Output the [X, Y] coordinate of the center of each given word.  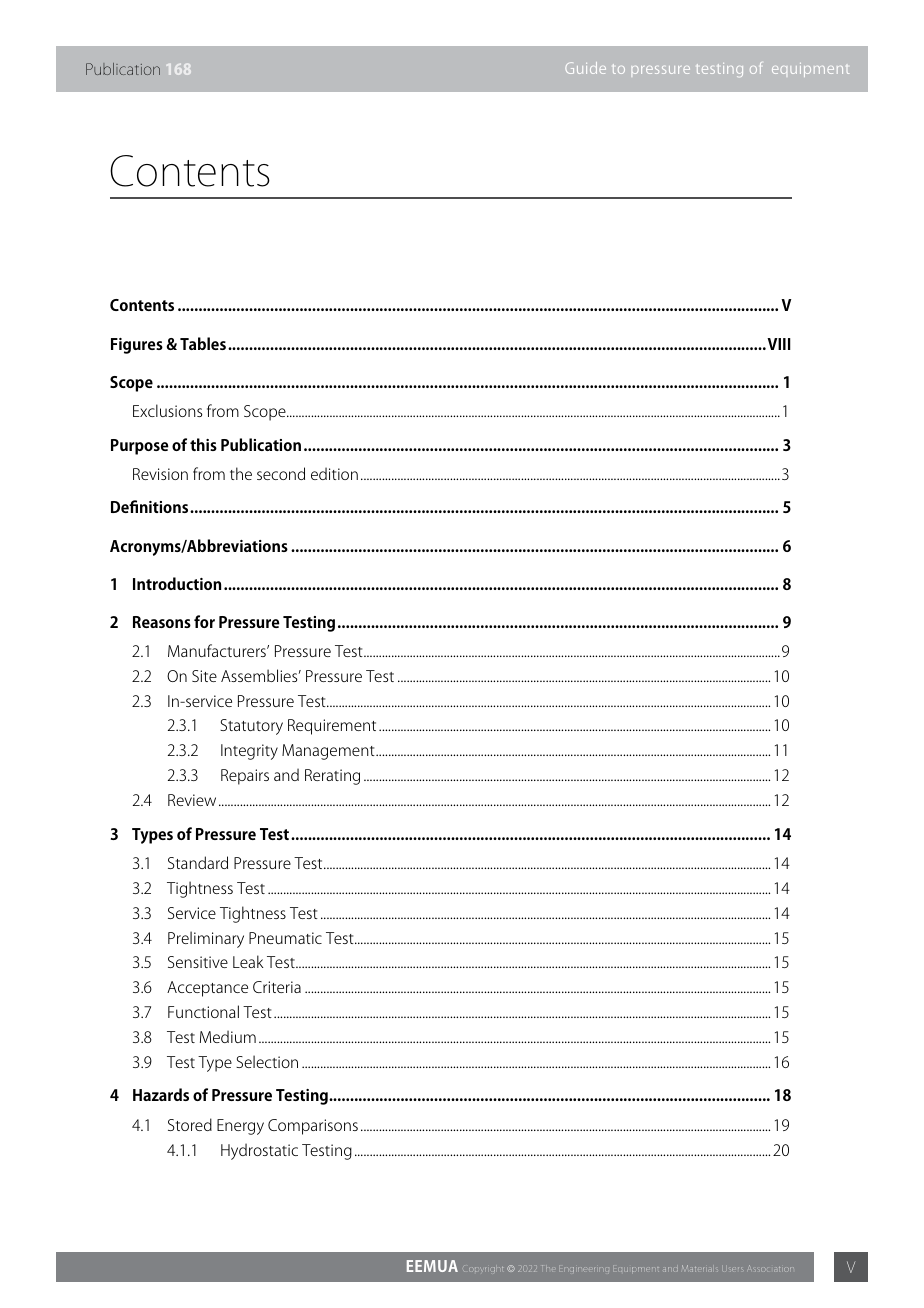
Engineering [584, 1269]
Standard [198, 862]
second [281, 473]
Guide [585, 68]
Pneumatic [285, 938]
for [204, 621]
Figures [137, 346]
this [203, 444]
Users [732, 1269]
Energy [240, 1127]
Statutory [251, 727]
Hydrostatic [259, 1151]
